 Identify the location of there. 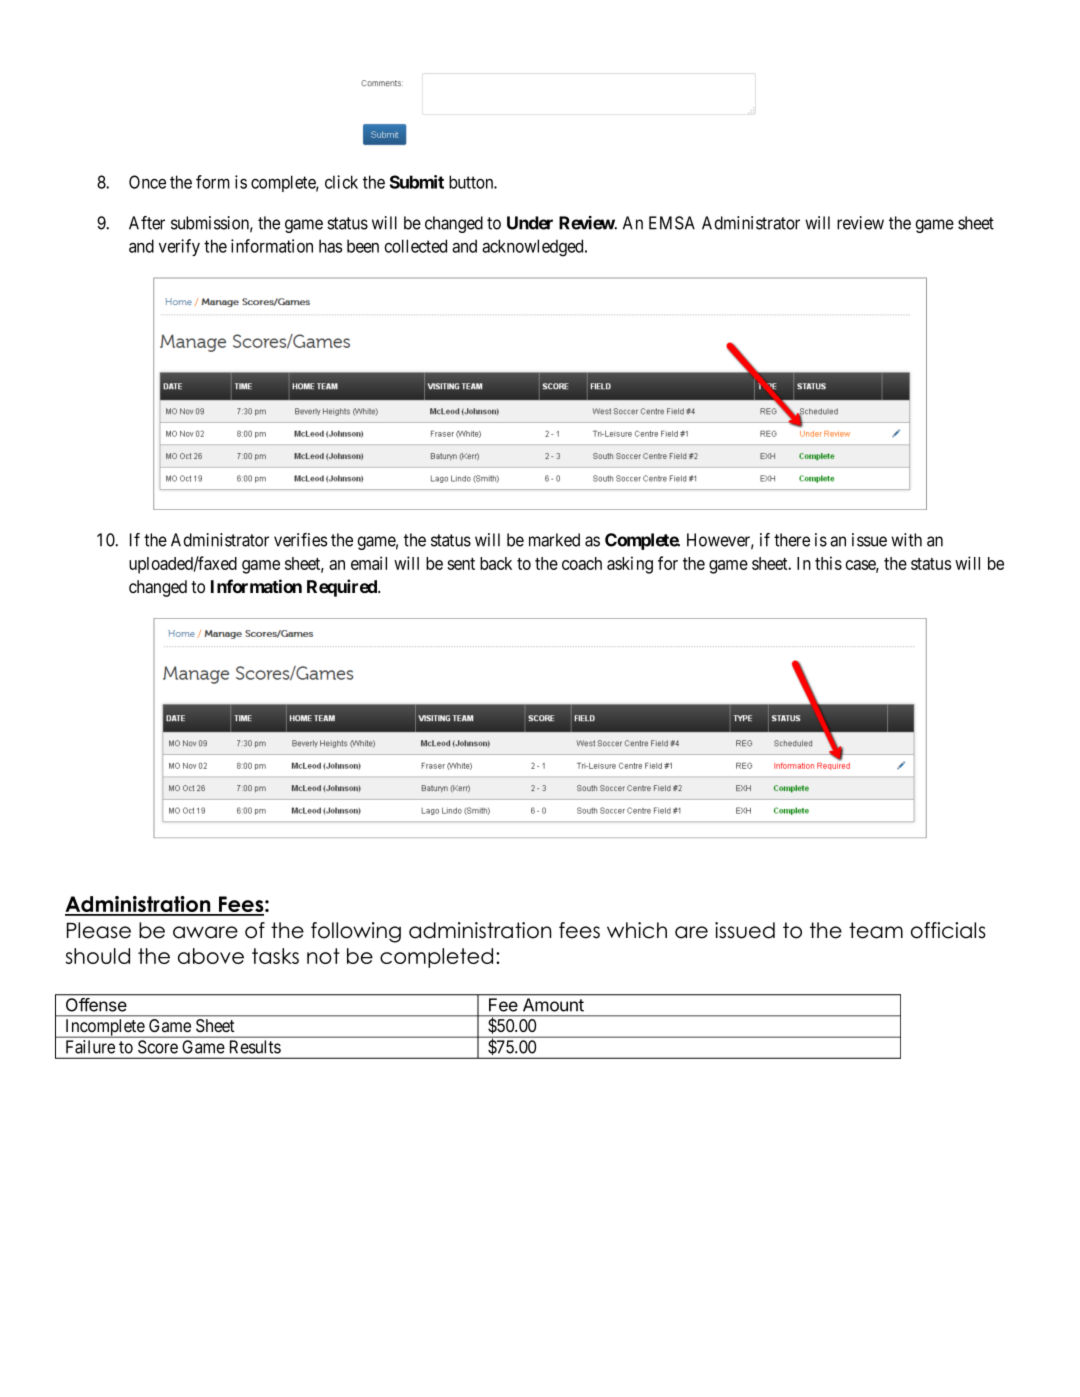
(792, 540).
